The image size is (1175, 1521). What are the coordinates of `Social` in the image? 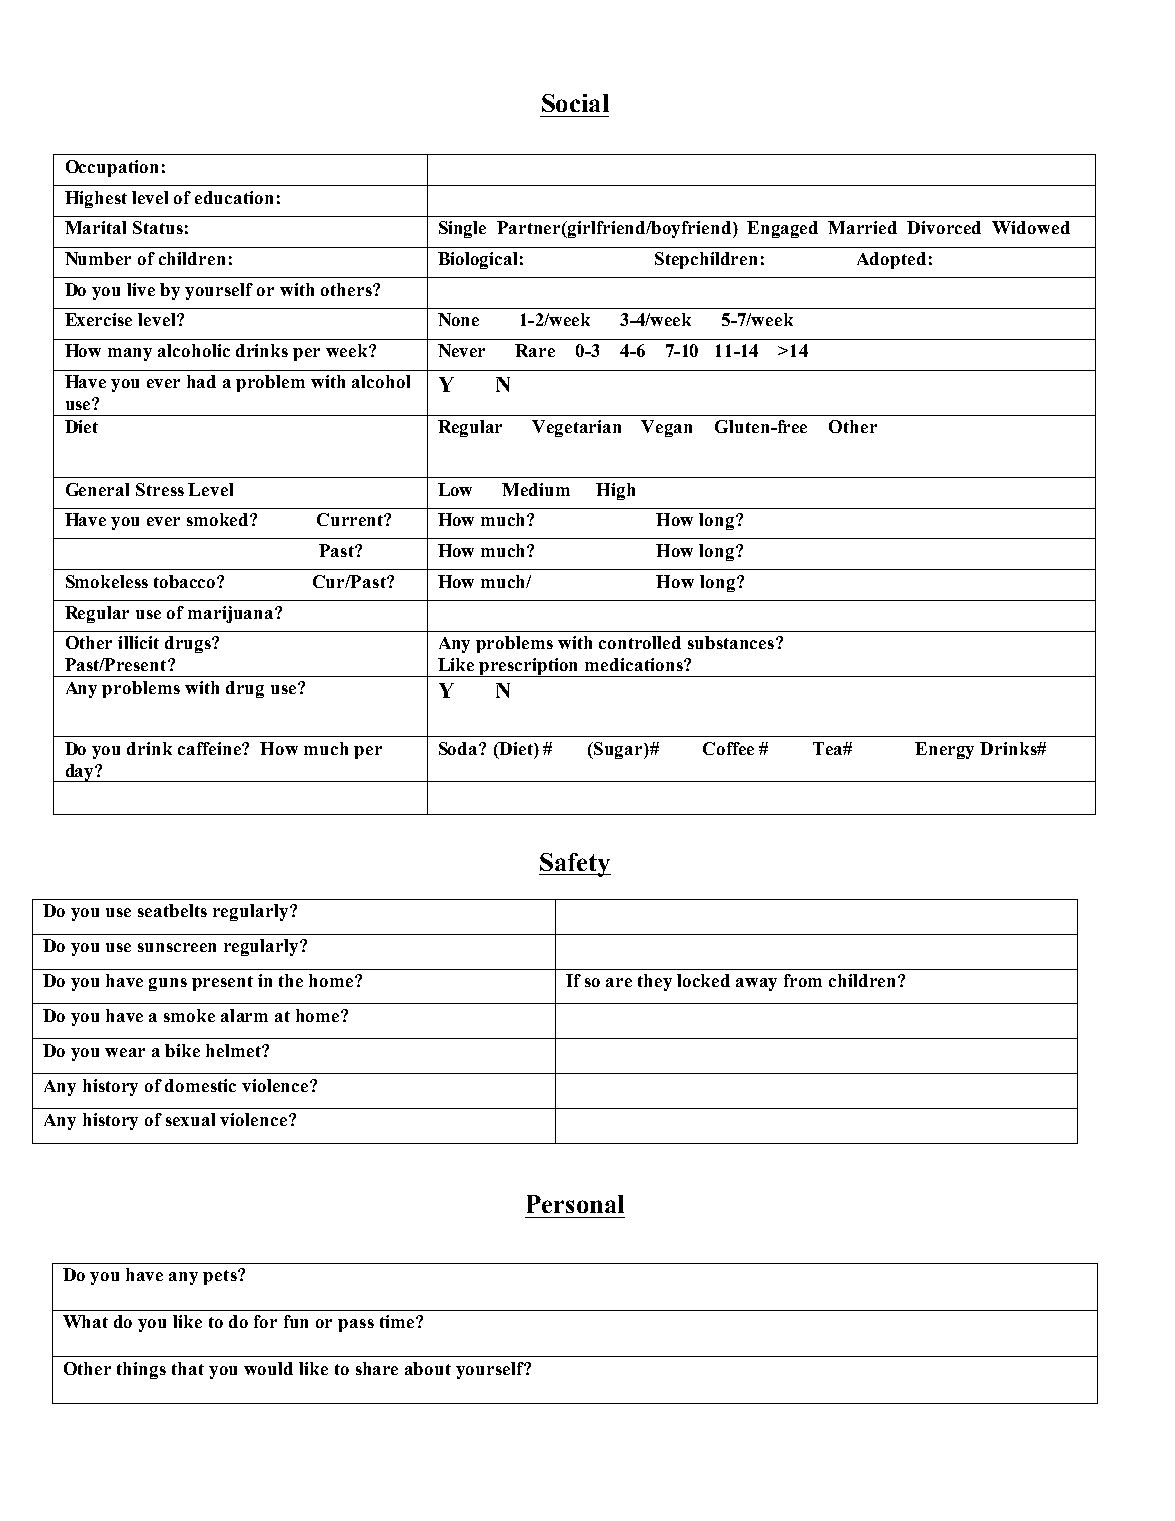 It's located at (575, 103).
